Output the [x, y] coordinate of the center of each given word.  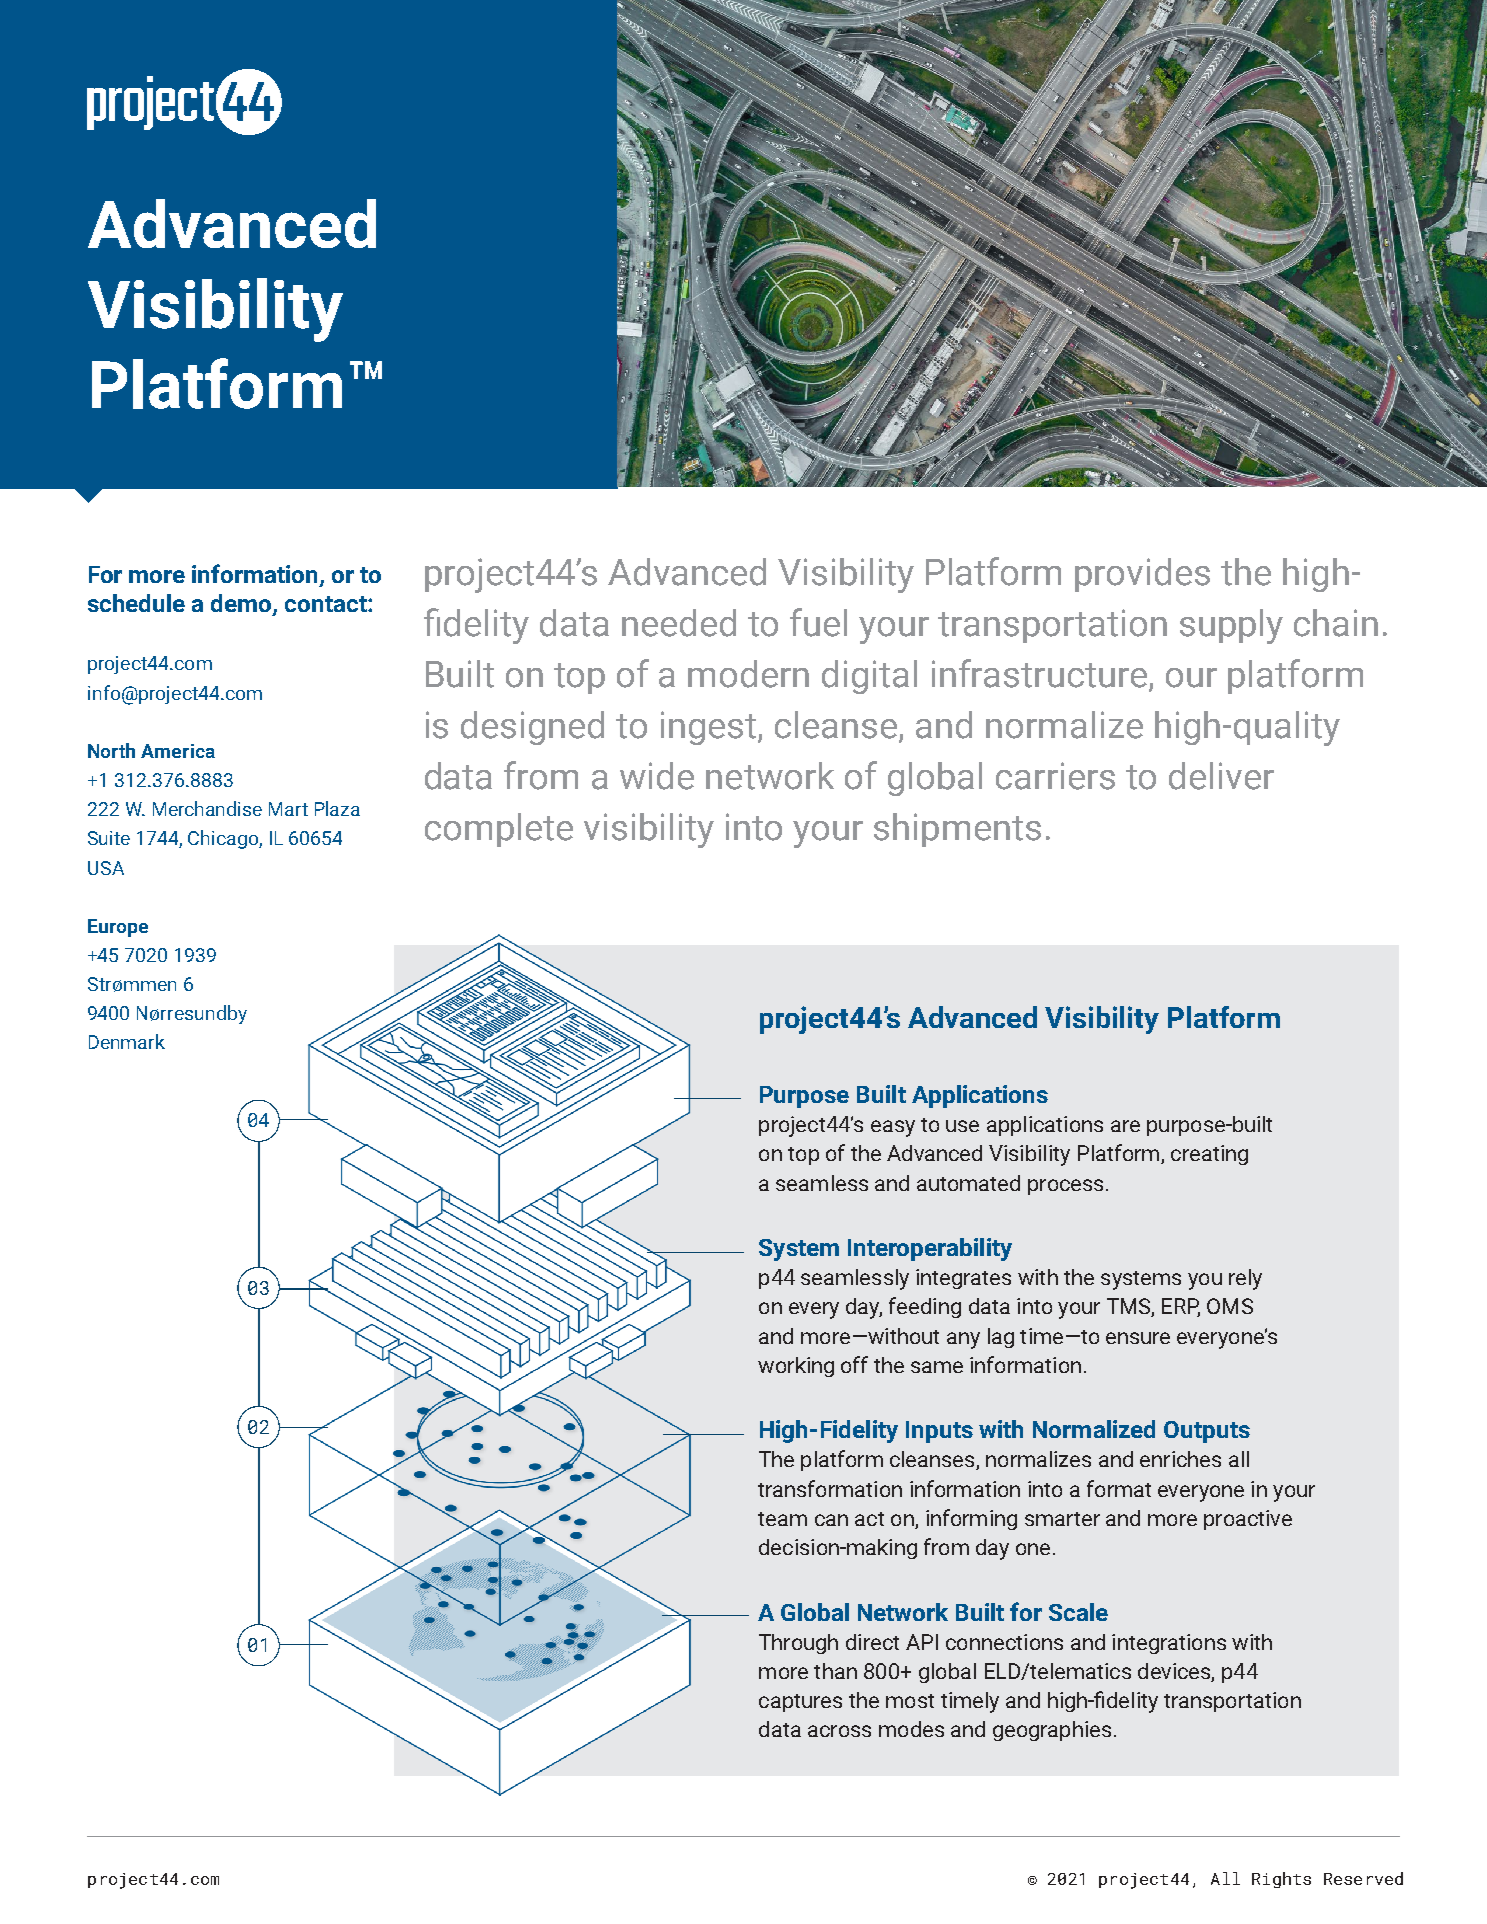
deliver [1221, 776]
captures [800, 1703]
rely [1245, 1279]
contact [327, 604]
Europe [118, 928]
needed [679, 623]
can [831, 1520]
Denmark [127, 1041]
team [782, 1519]
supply [1231, 626]
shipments [957, 830]
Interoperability [930, 1249]
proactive [1248, 1520]
